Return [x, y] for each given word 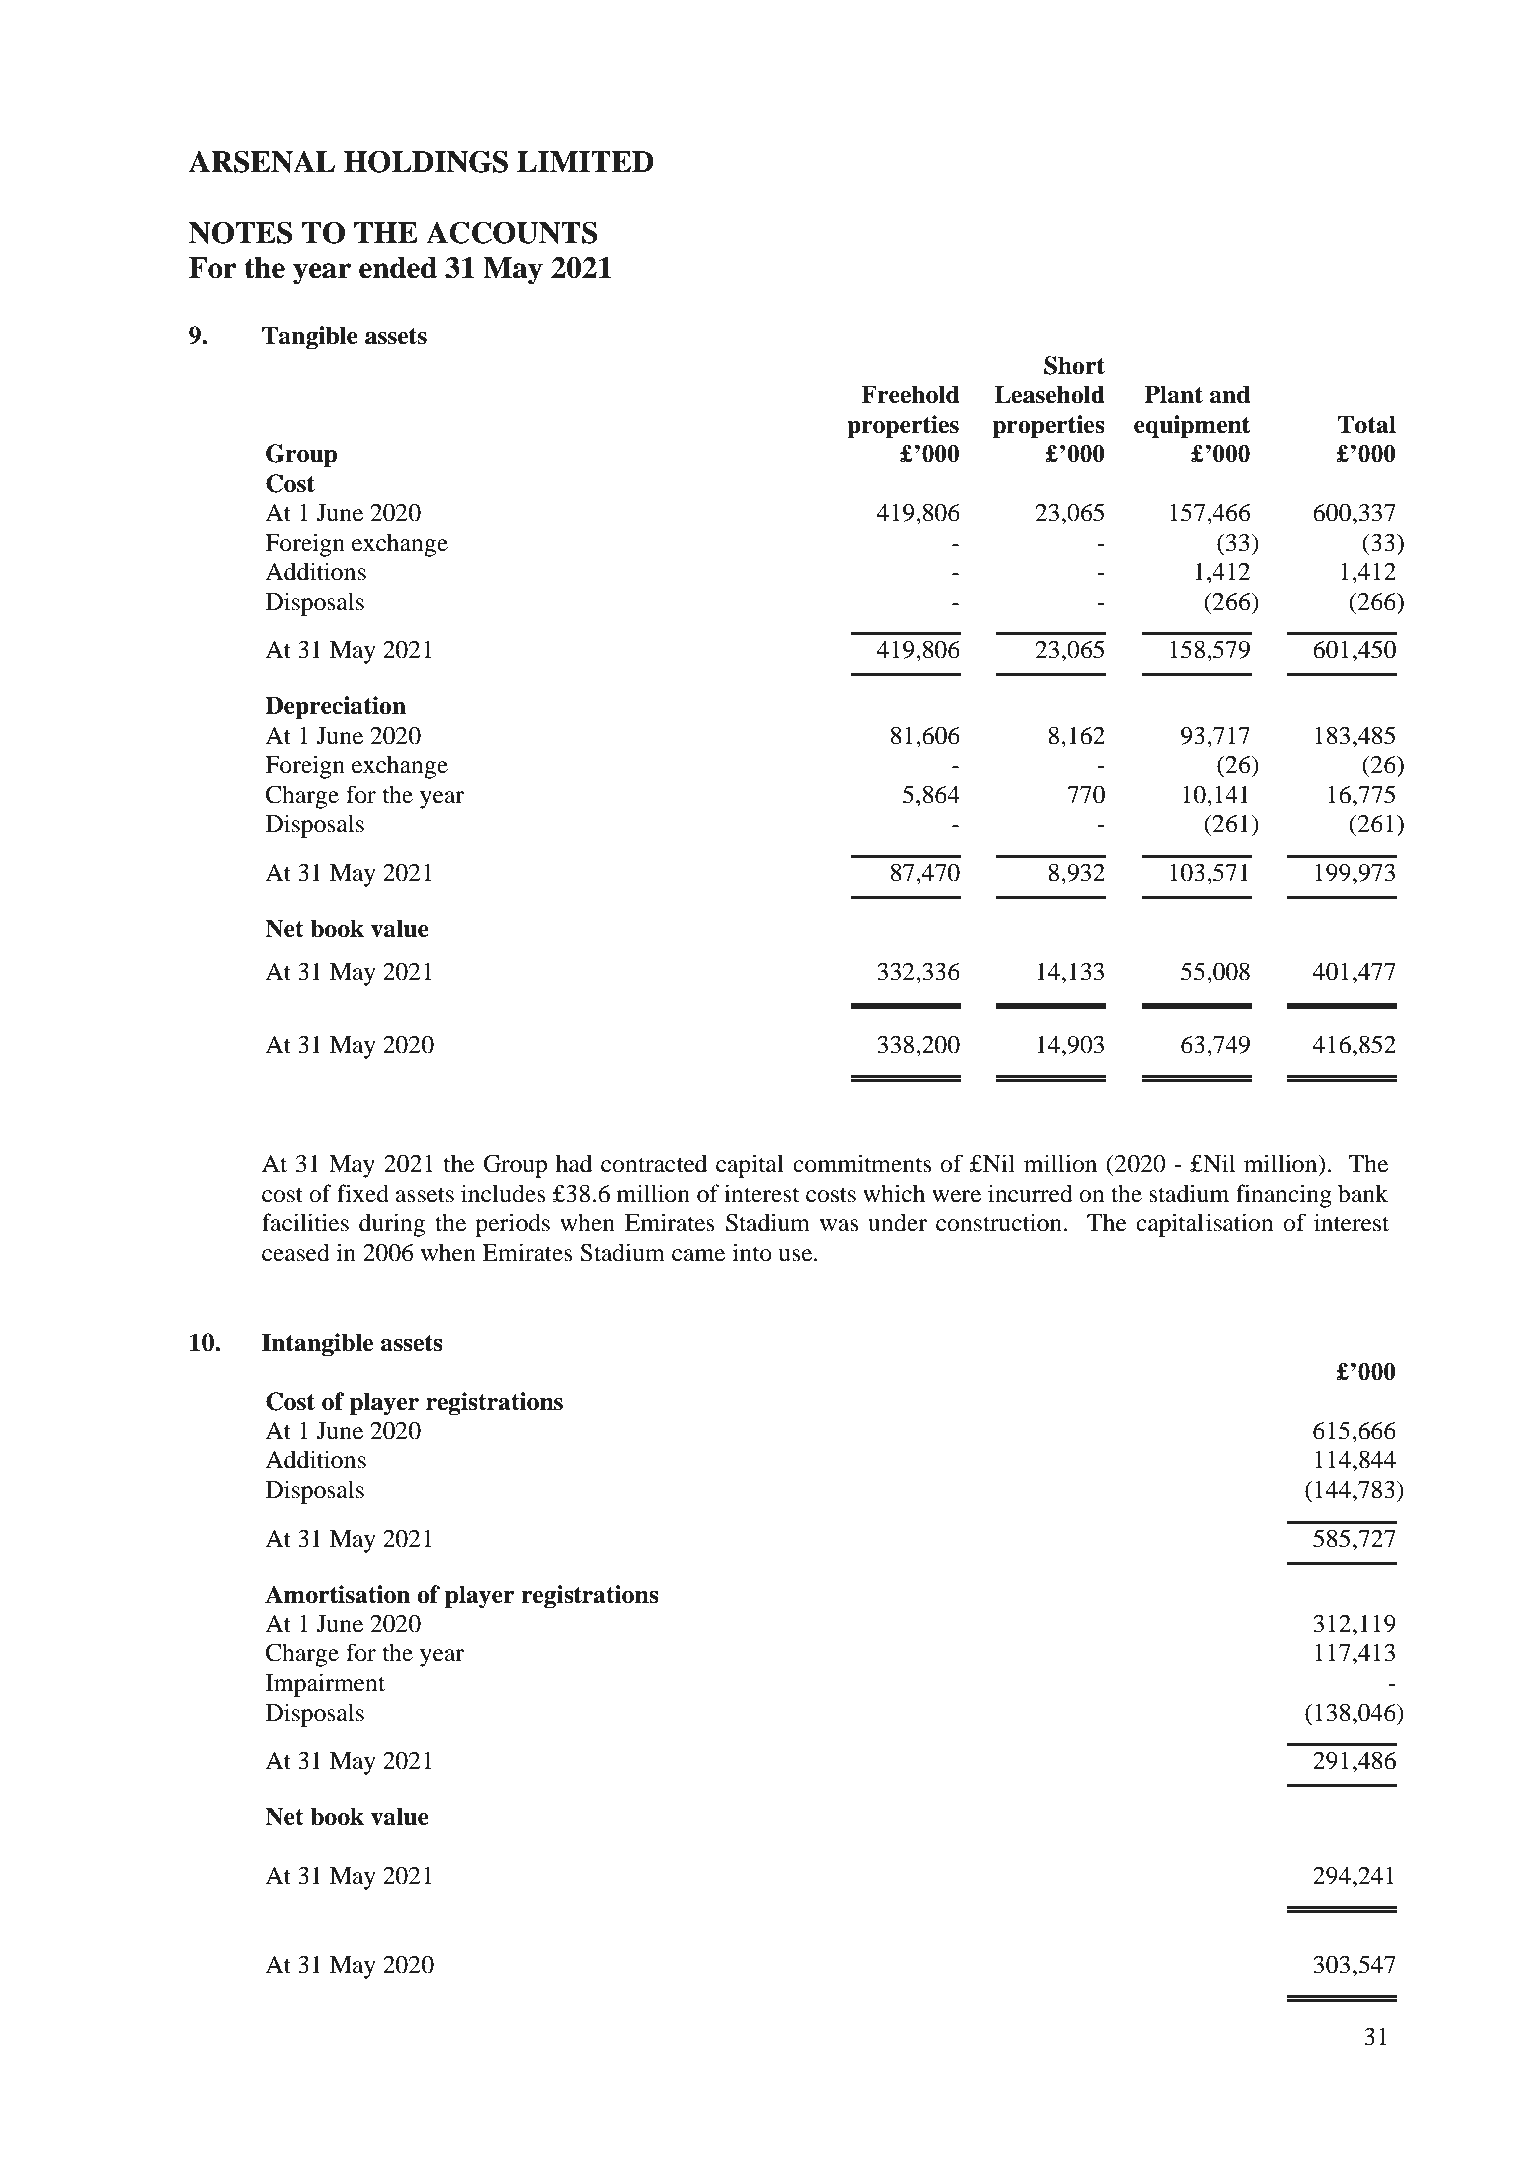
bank [1363, 1193]
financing [1284, 1196]
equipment [1192, 427]
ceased [296, 1252]
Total [1367, 424]
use [796, 1255]
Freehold [910, 394]
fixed [363, 1193]
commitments [862, 1163]
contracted [654, 1163]
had [574, 1163]
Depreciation [335, 708]
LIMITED [585, 161]
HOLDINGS [426, 161]
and [1230, 394]
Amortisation [338, 1594]
